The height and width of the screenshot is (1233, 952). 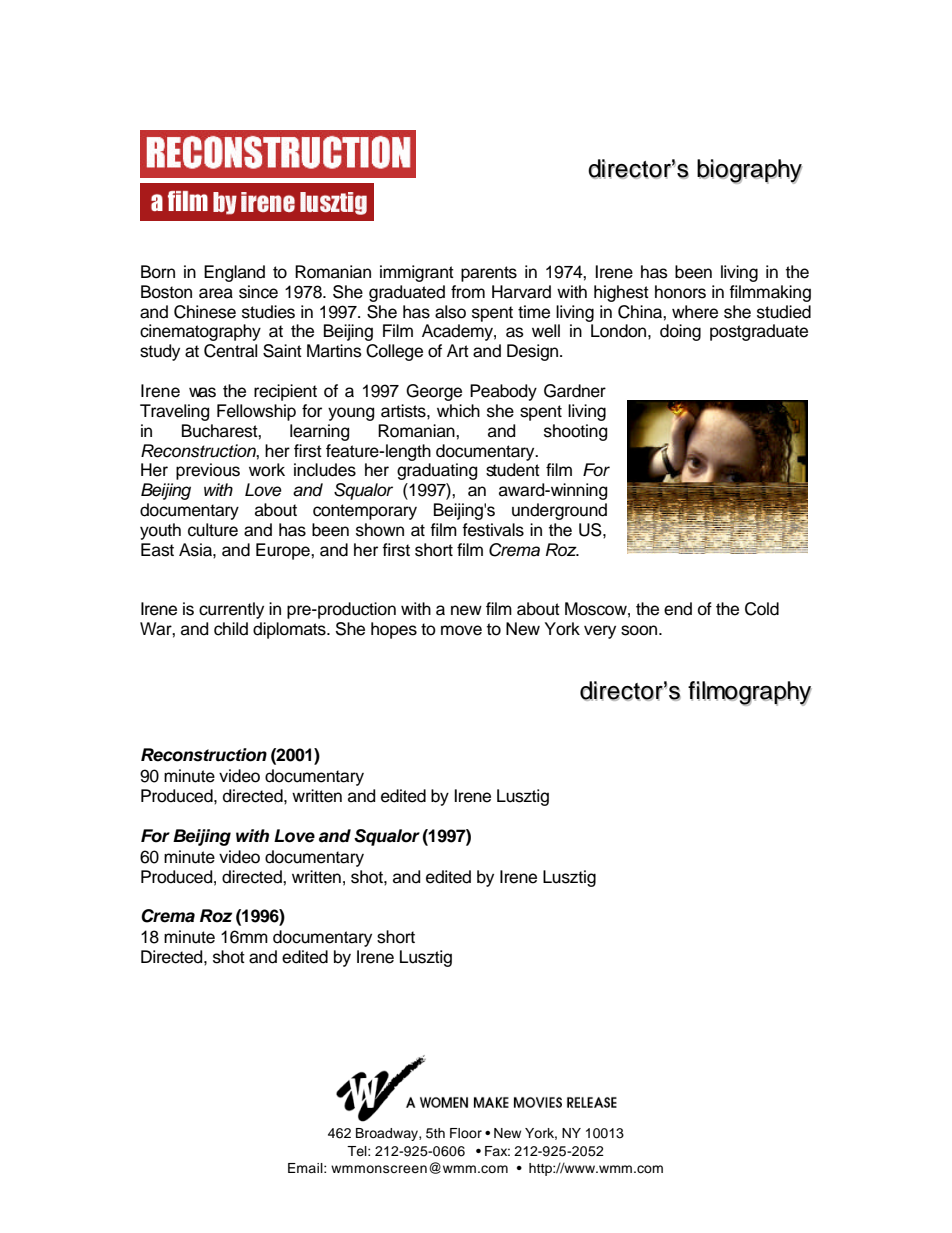 What do you see at coordinates (216, 293) in the screenshot?
I see `area` at bounding box center [216, 293].
